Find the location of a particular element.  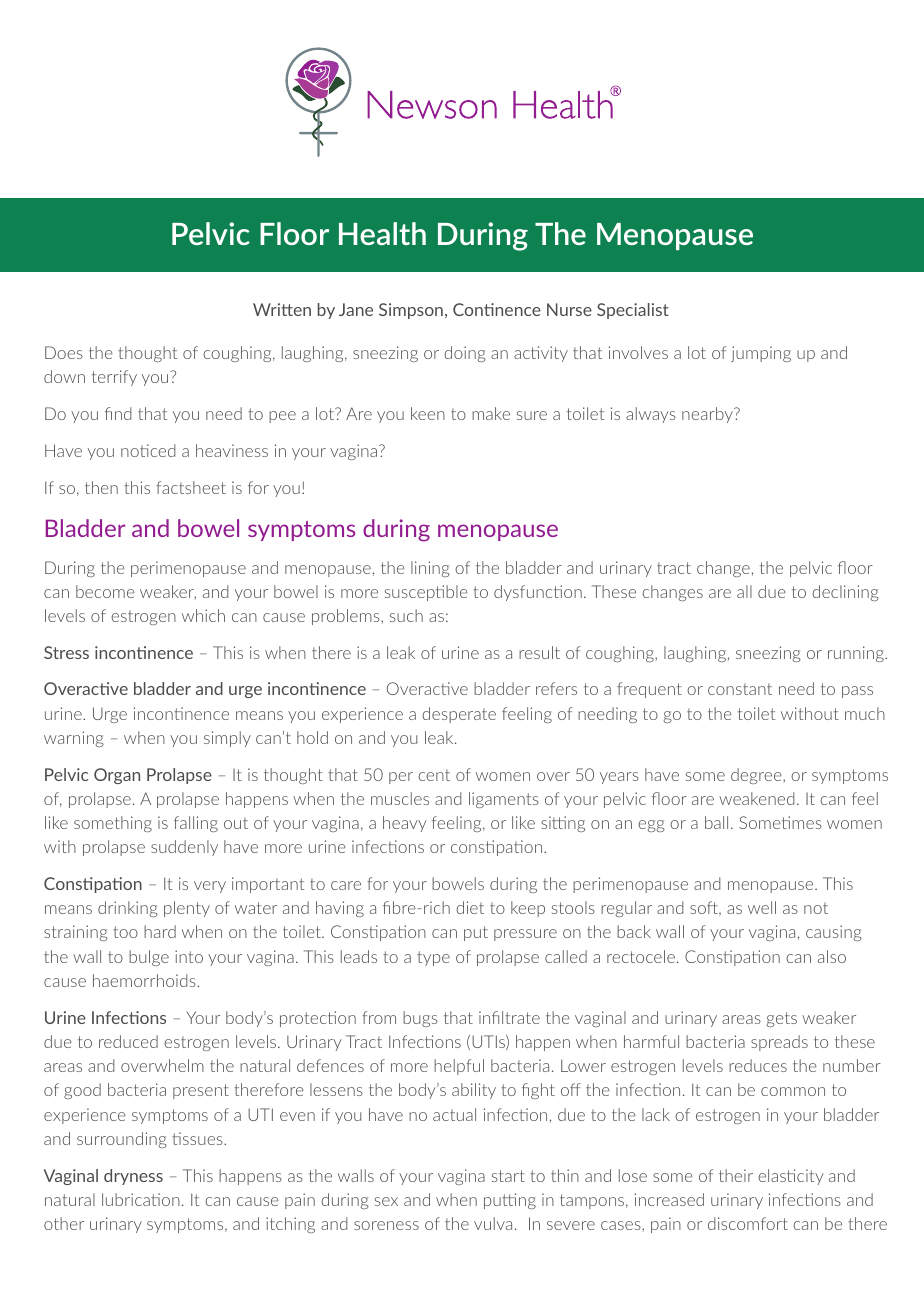

constant is located at coordinates (740, 689).
